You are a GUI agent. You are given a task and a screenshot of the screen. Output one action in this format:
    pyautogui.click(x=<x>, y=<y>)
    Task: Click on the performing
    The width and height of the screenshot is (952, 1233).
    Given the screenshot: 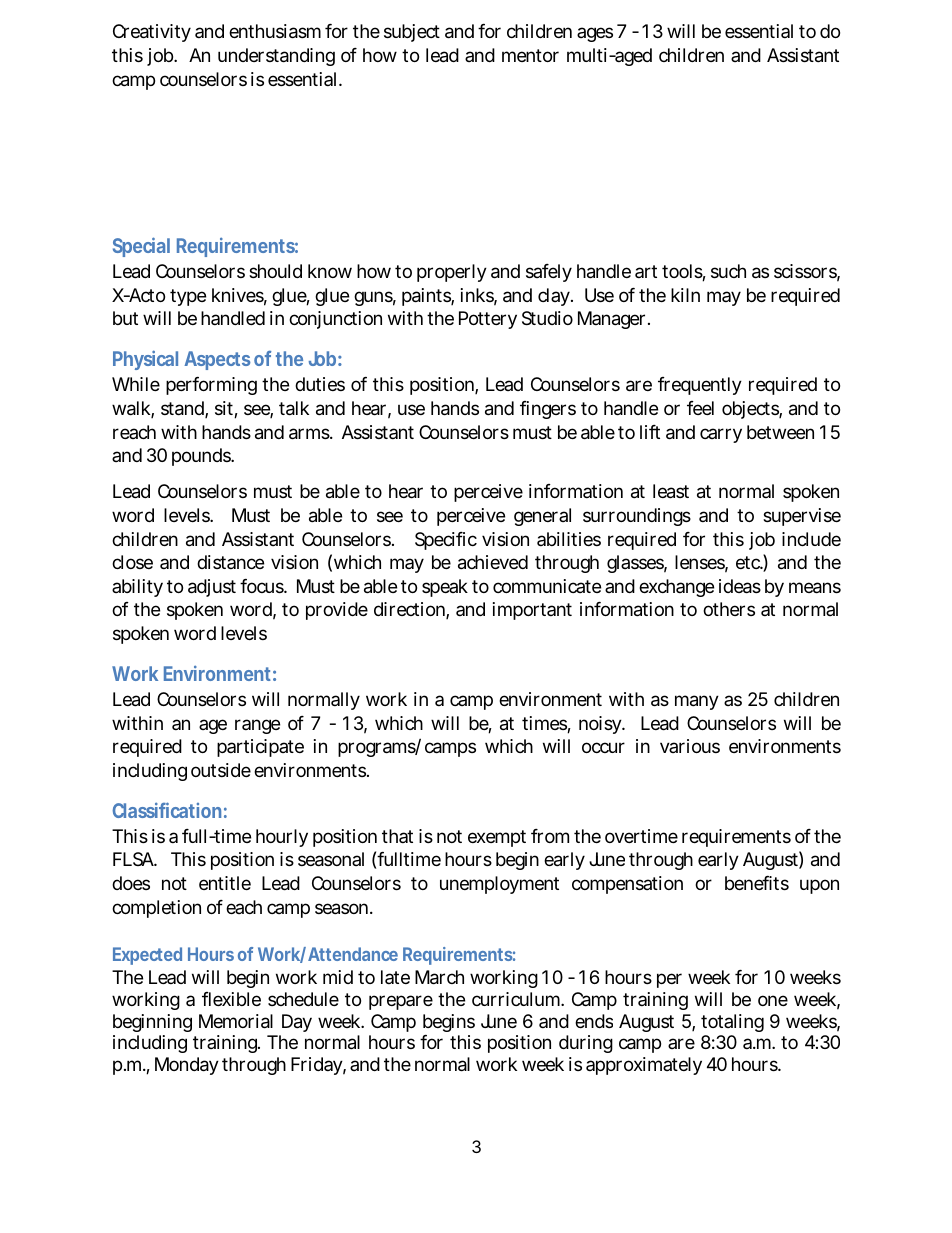 What is the action you would take?
    pyautogui.click(x=211, y=386)
